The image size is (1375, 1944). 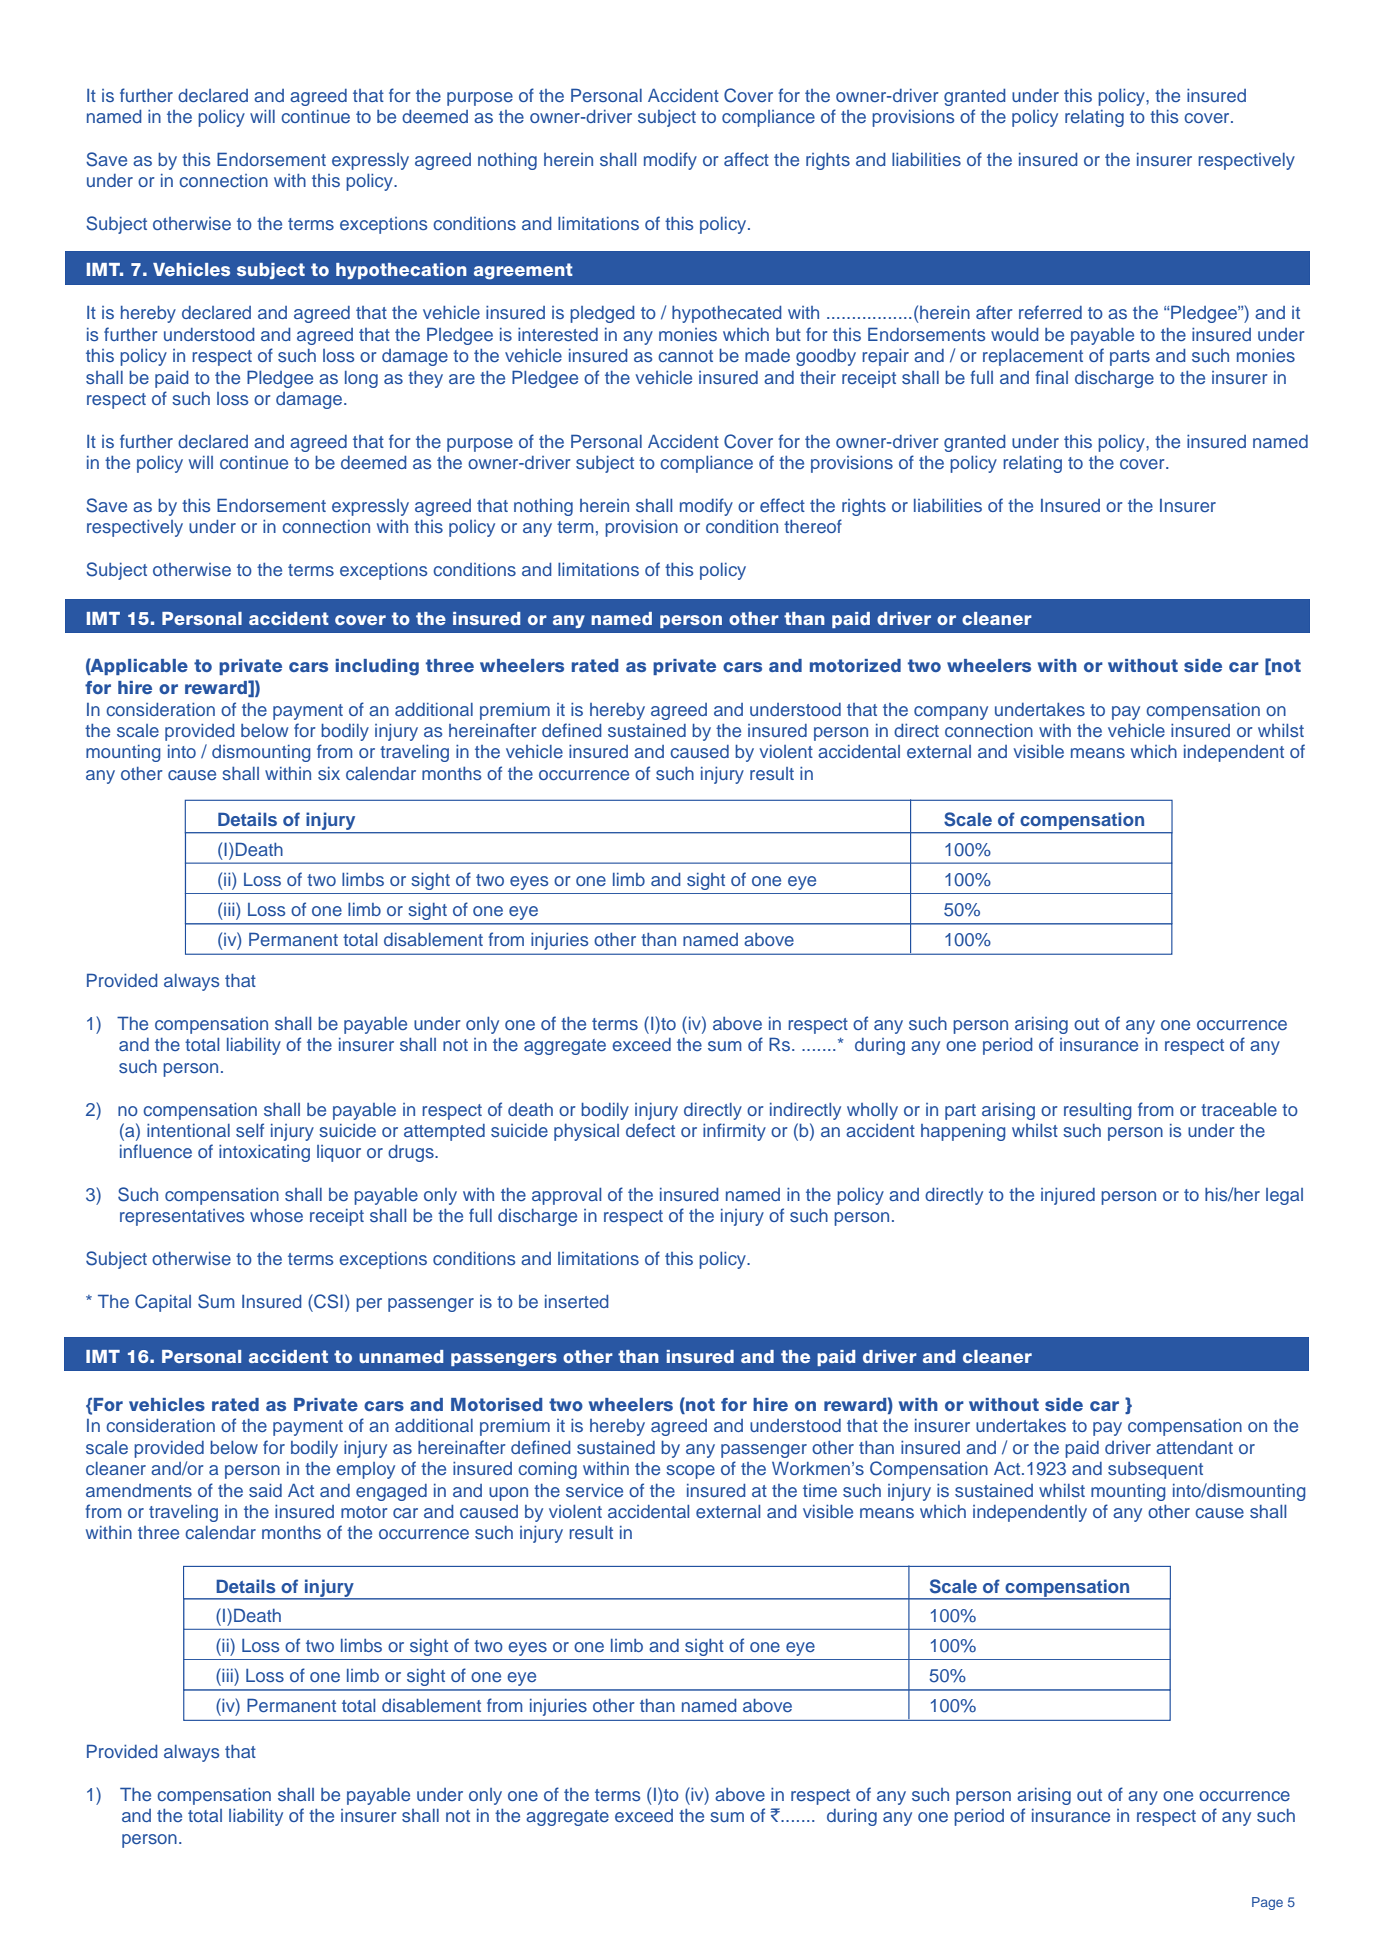 I want to click on self, so click(x=250, y=1130).
